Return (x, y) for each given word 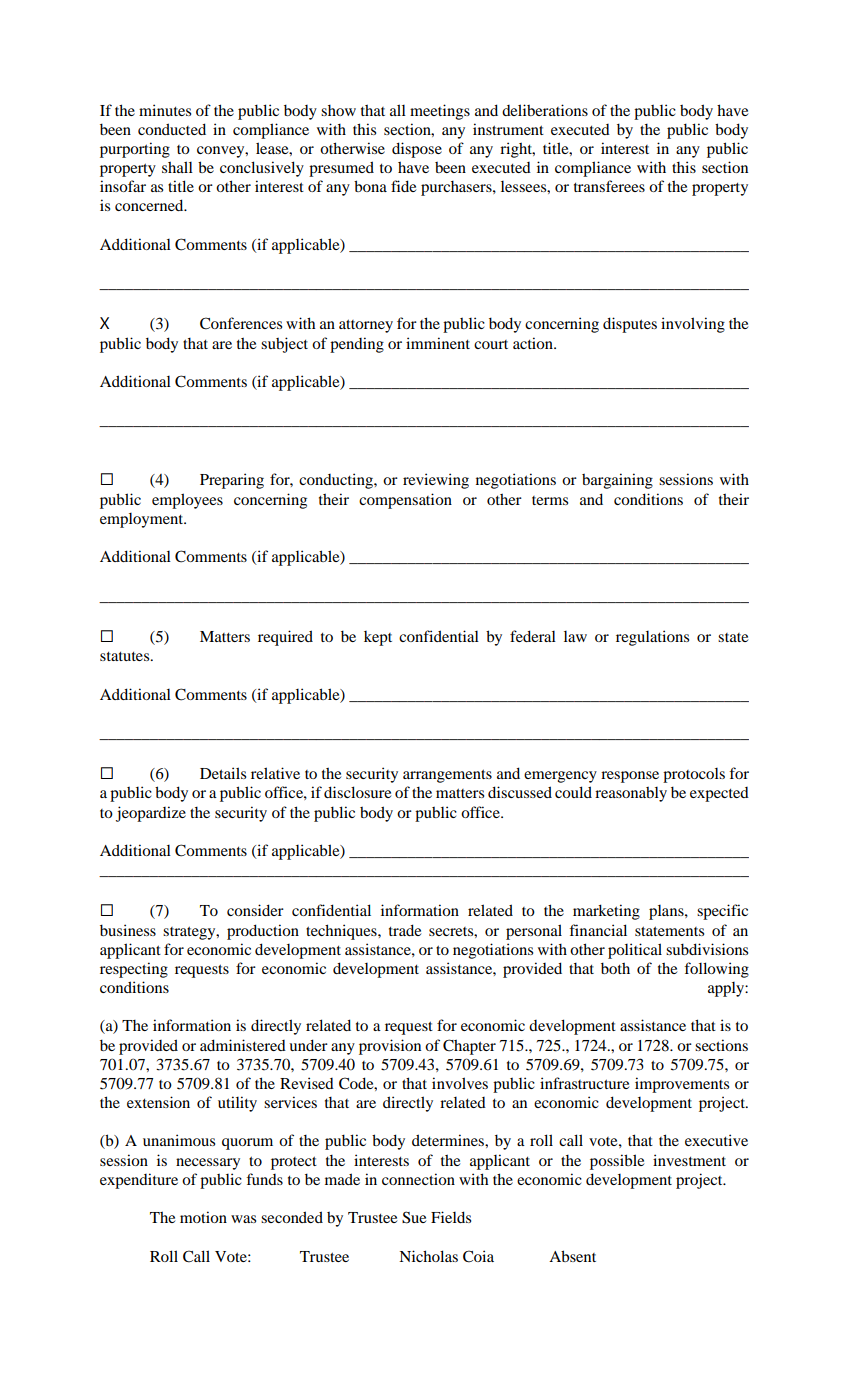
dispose (417, 150)
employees (187, 501)
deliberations (545, 110)
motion (203, 1217)
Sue (414, 1217)
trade (405, 930)
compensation (405, 501)
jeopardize (151, 814)
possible (617, 1162)
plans (667, 912)
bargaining (617, 481)
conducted (172, 129)
